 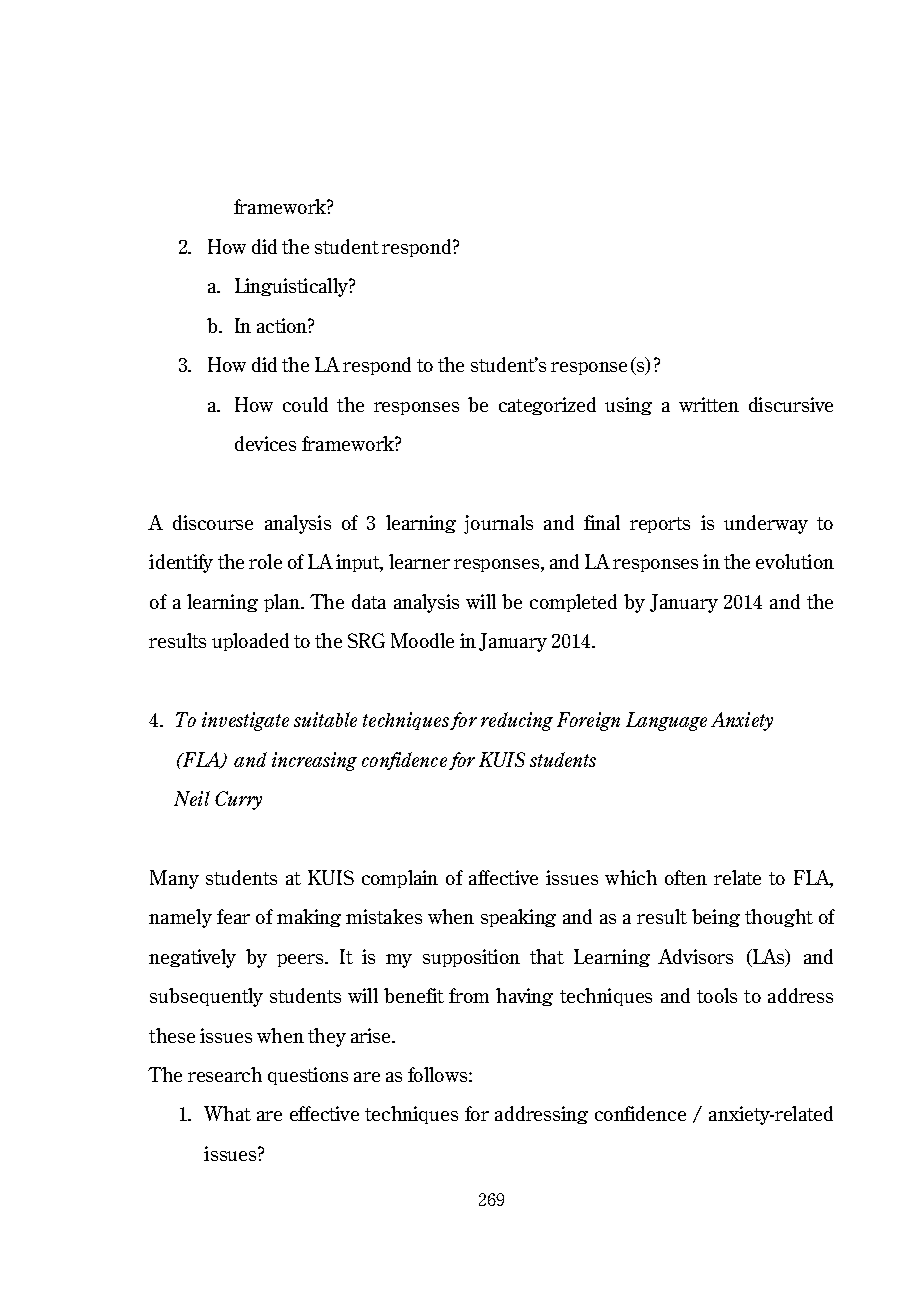 I want to click on written, so click(x=709, y=404).
